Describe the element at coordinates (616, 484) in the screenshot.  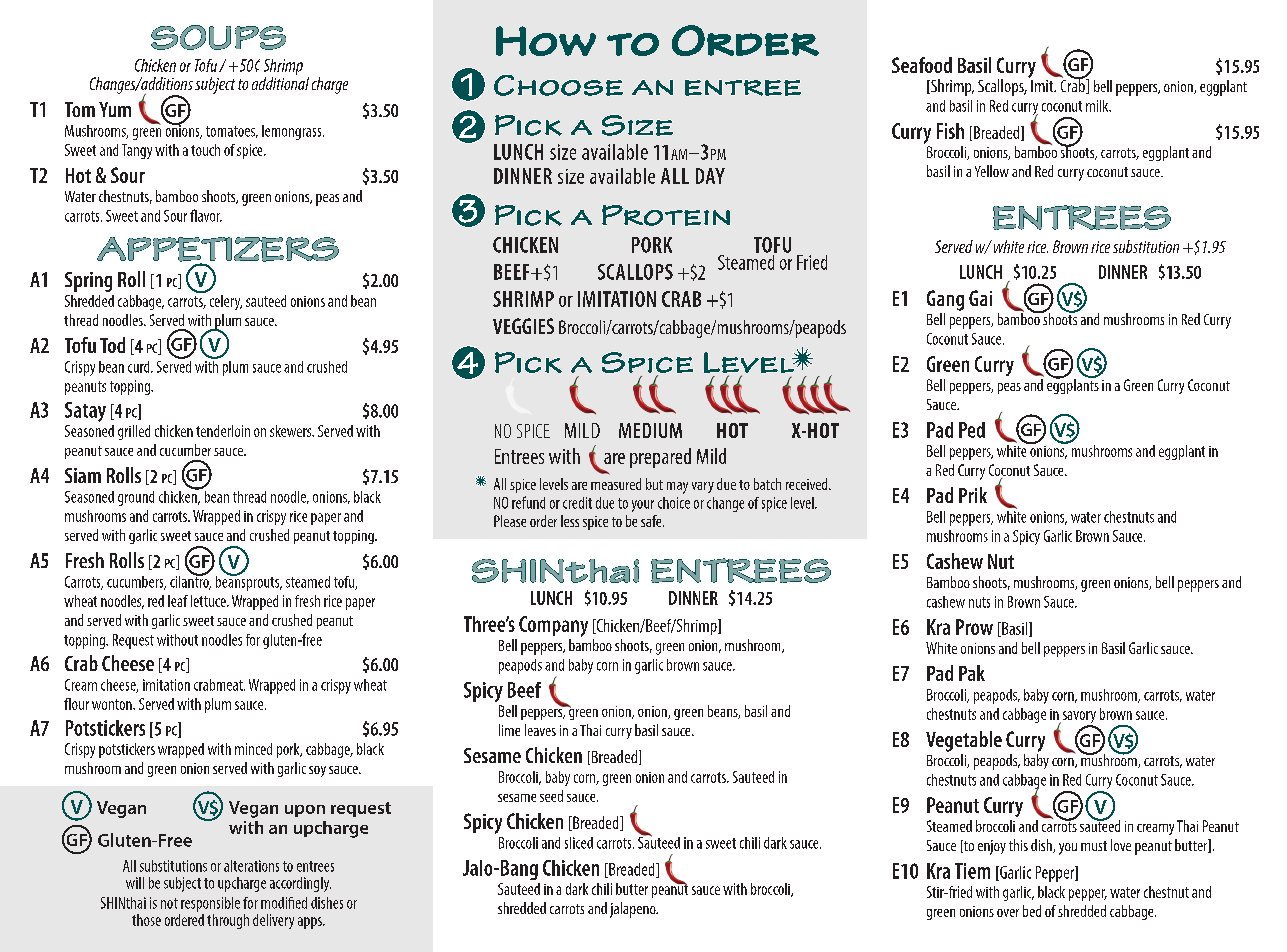
I see `measured` at that location.
